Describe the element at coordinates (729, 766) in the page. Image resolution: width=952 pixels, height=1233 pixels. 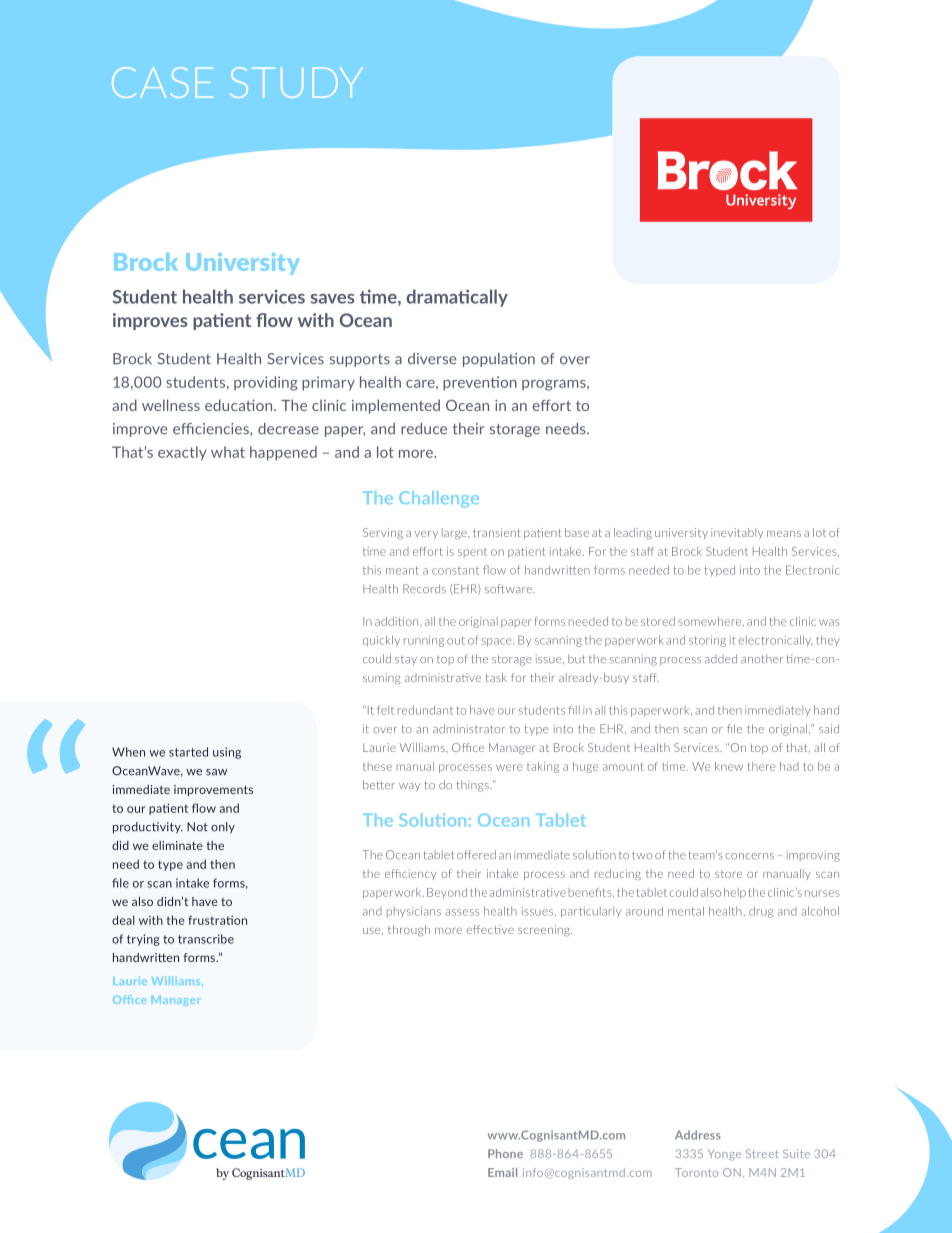
I see `knew` at that location.
